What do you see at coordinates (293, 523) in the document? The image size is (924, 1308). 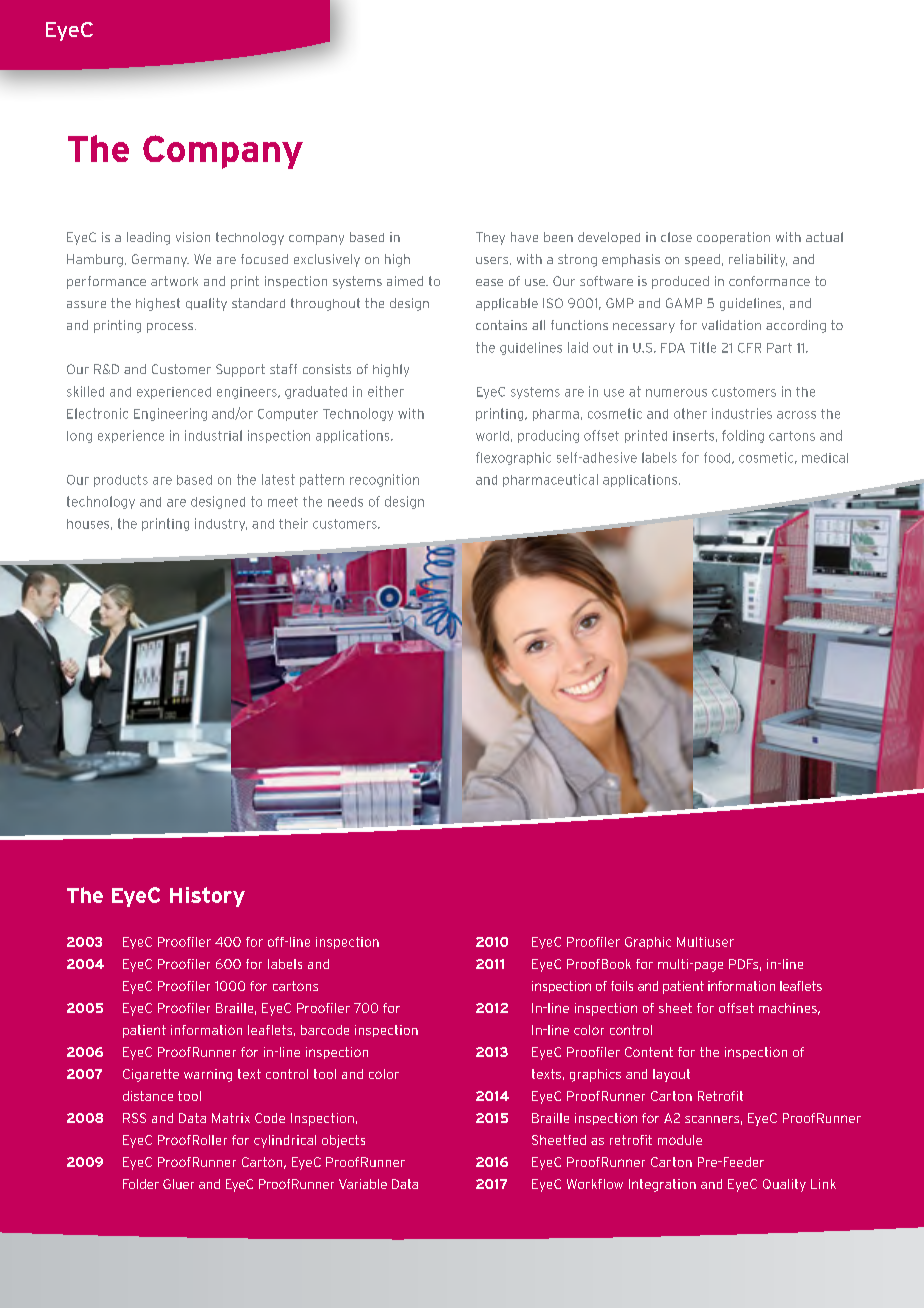 I see `their` at bounding box center [293, 523].
